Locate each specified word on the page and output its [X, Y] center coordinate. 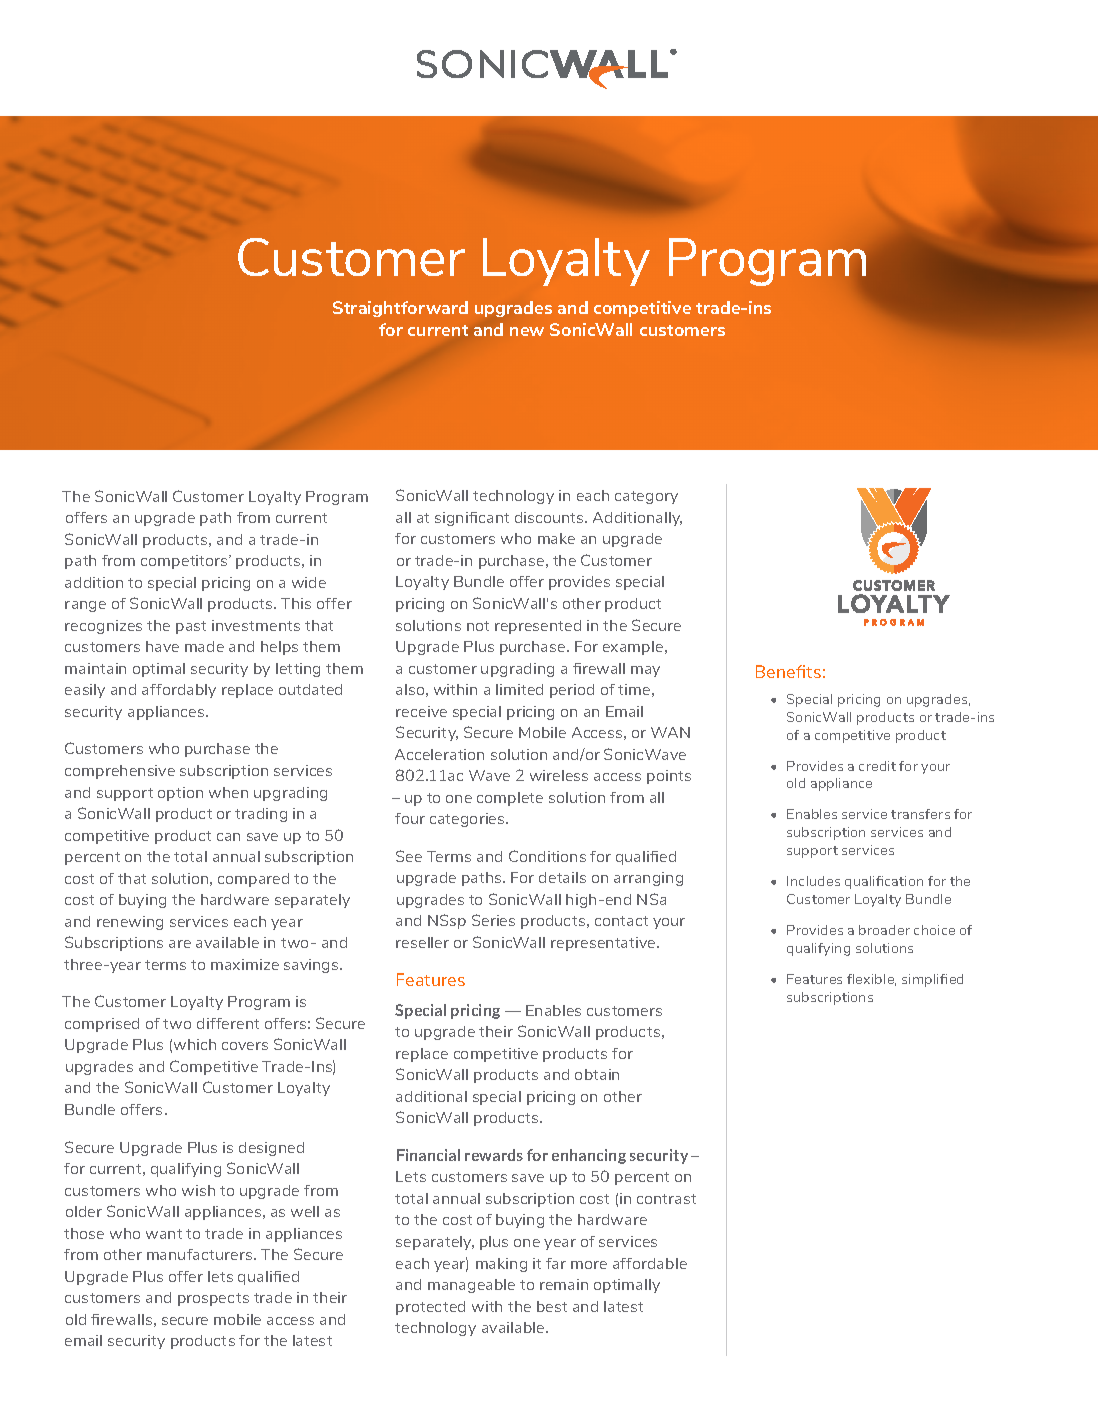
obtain [597, 1074]
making [501, 1265]
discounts [550, 517]
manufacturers [201, 1254]
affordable [650, 1263]
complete [510, 799]
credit [877, 766]
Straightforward [400, 309]
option [180, 794]
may [645, 671]
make [556, 538]
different [228, 1023]
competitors [185, 562]
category [646, 497]
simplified [932, 980]
